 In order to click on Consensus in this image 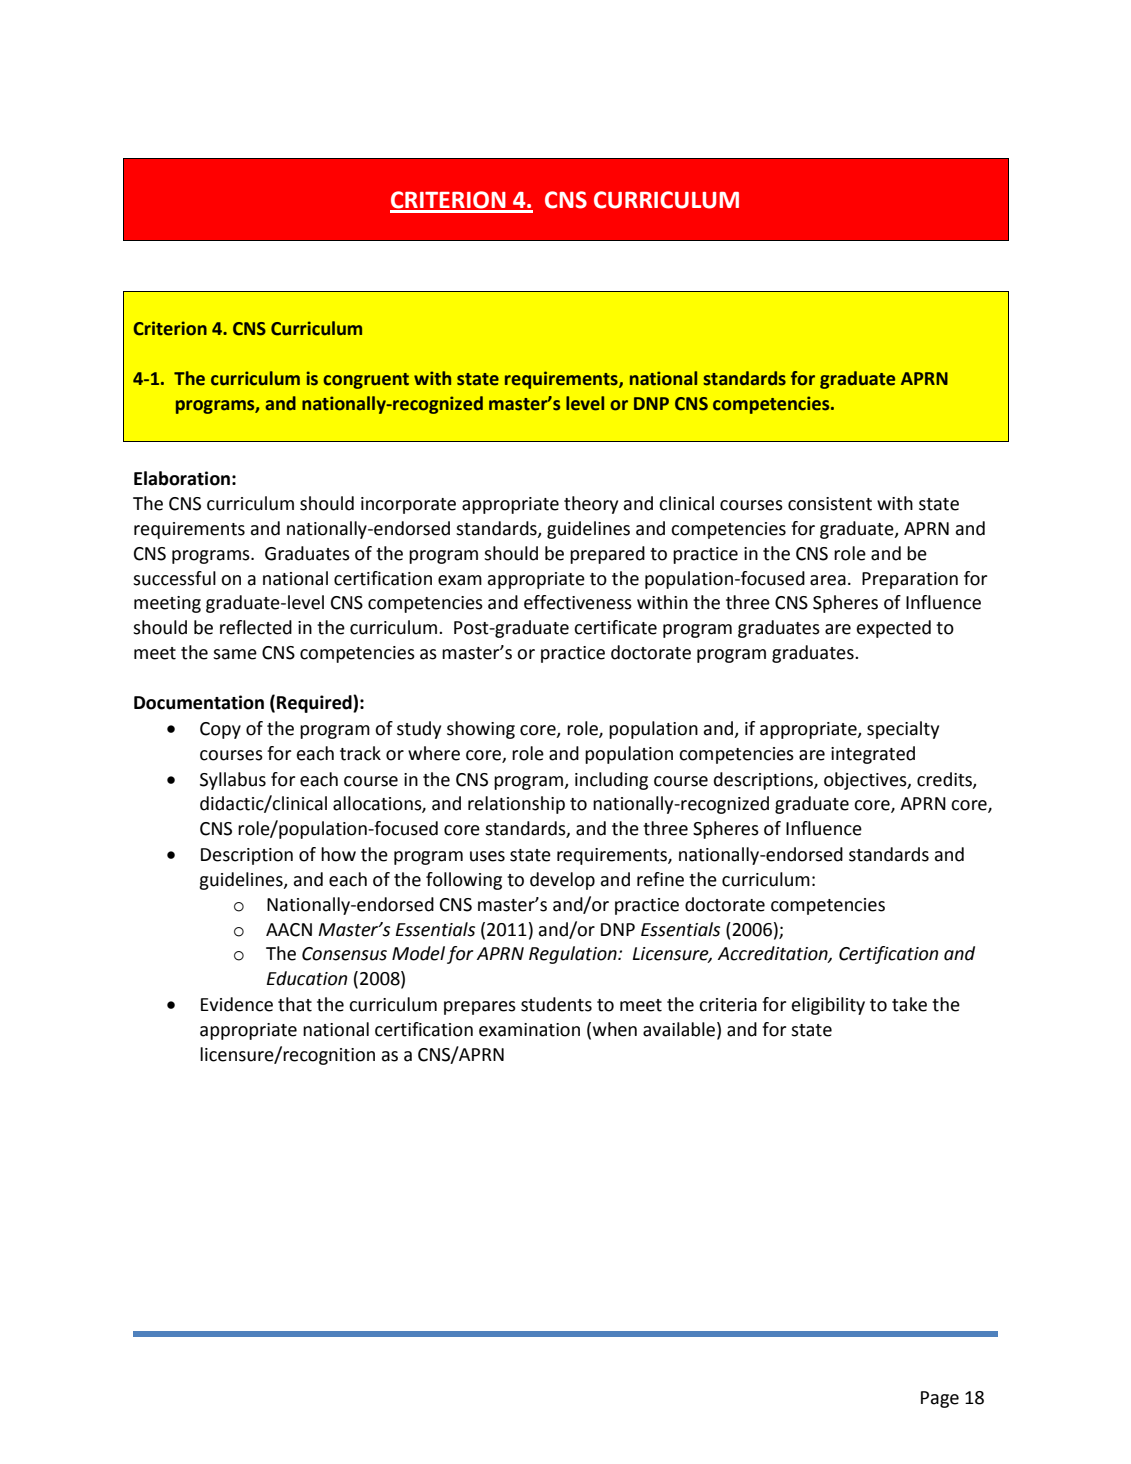, I will do `click(344, 954)`.
